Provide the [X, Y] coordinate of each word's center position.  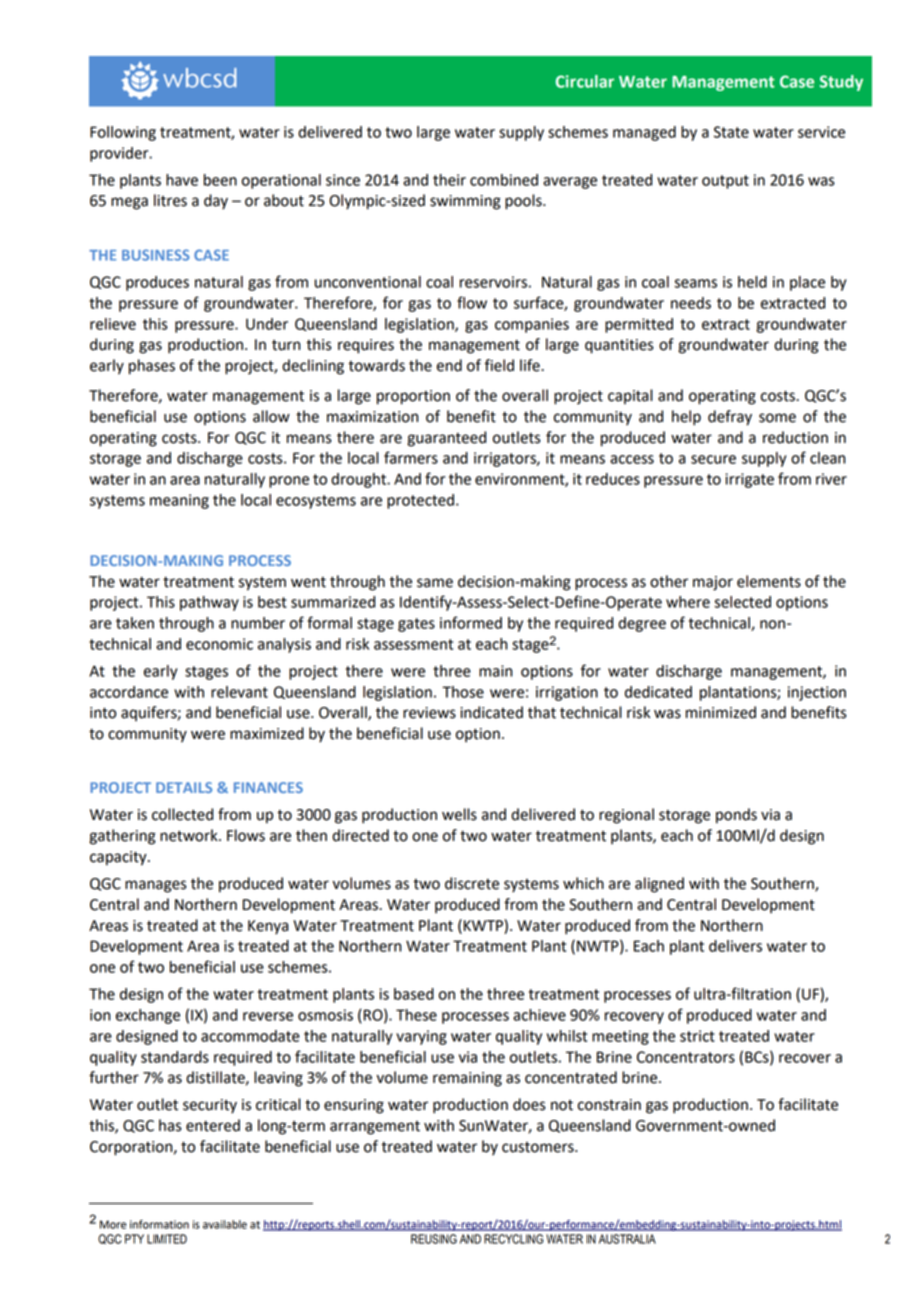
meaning [179, 501]
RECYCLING [513, 1239]
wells [459, 814]
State [731, 132]
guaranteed [446, 439]
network [190, 835]
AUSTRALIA [627, 1239]
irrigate [749, 480]
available [225, 1224]
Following [123, 133]
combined [504, 180]
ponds [736, 816]
